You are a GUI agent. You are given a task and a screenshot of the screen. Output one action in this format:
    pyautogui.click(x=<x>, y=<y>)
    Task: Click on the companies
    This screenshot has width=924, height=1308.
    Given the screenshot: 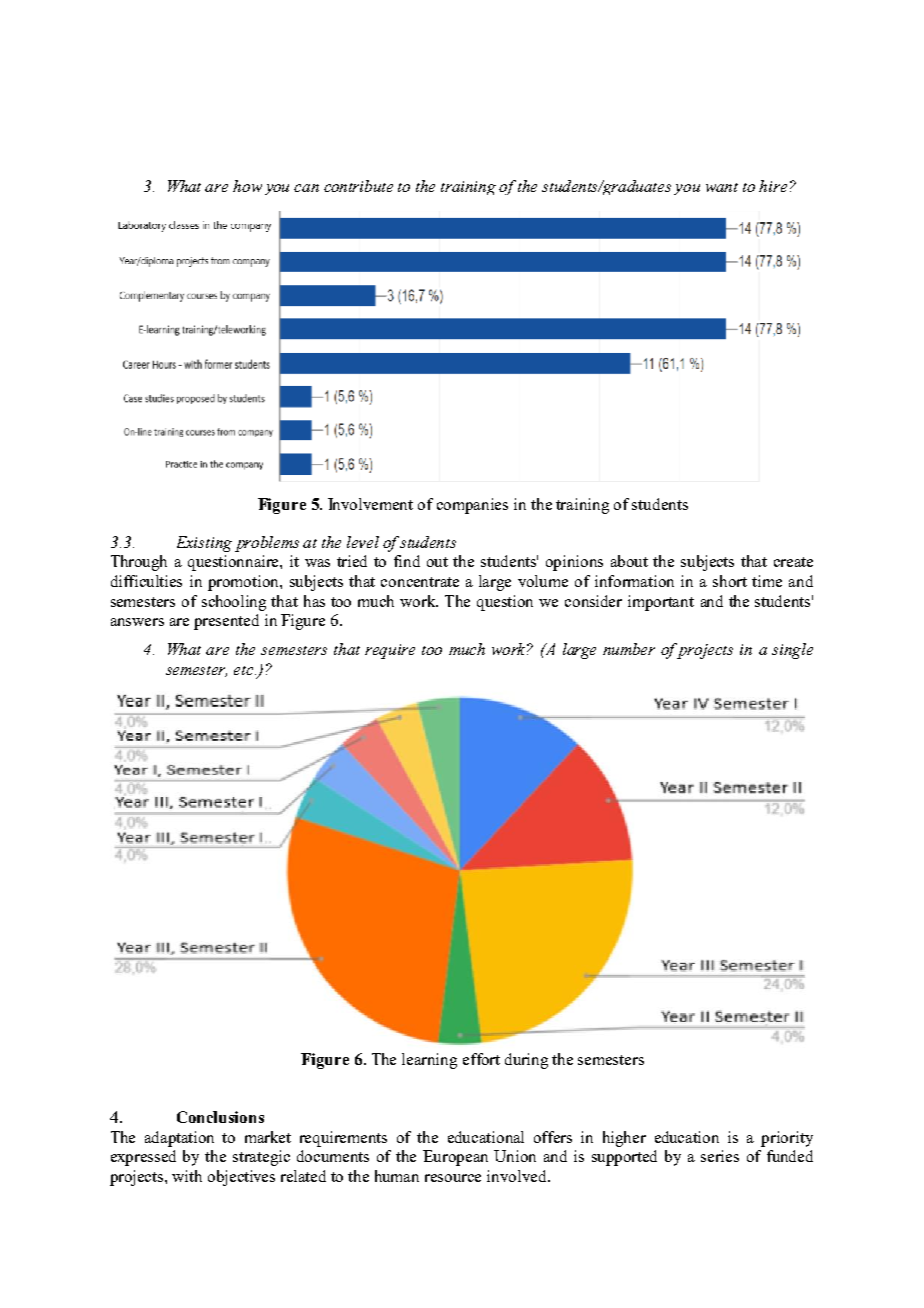 What is the action you would take?
    pyautogui.click(x=472, y=506)
